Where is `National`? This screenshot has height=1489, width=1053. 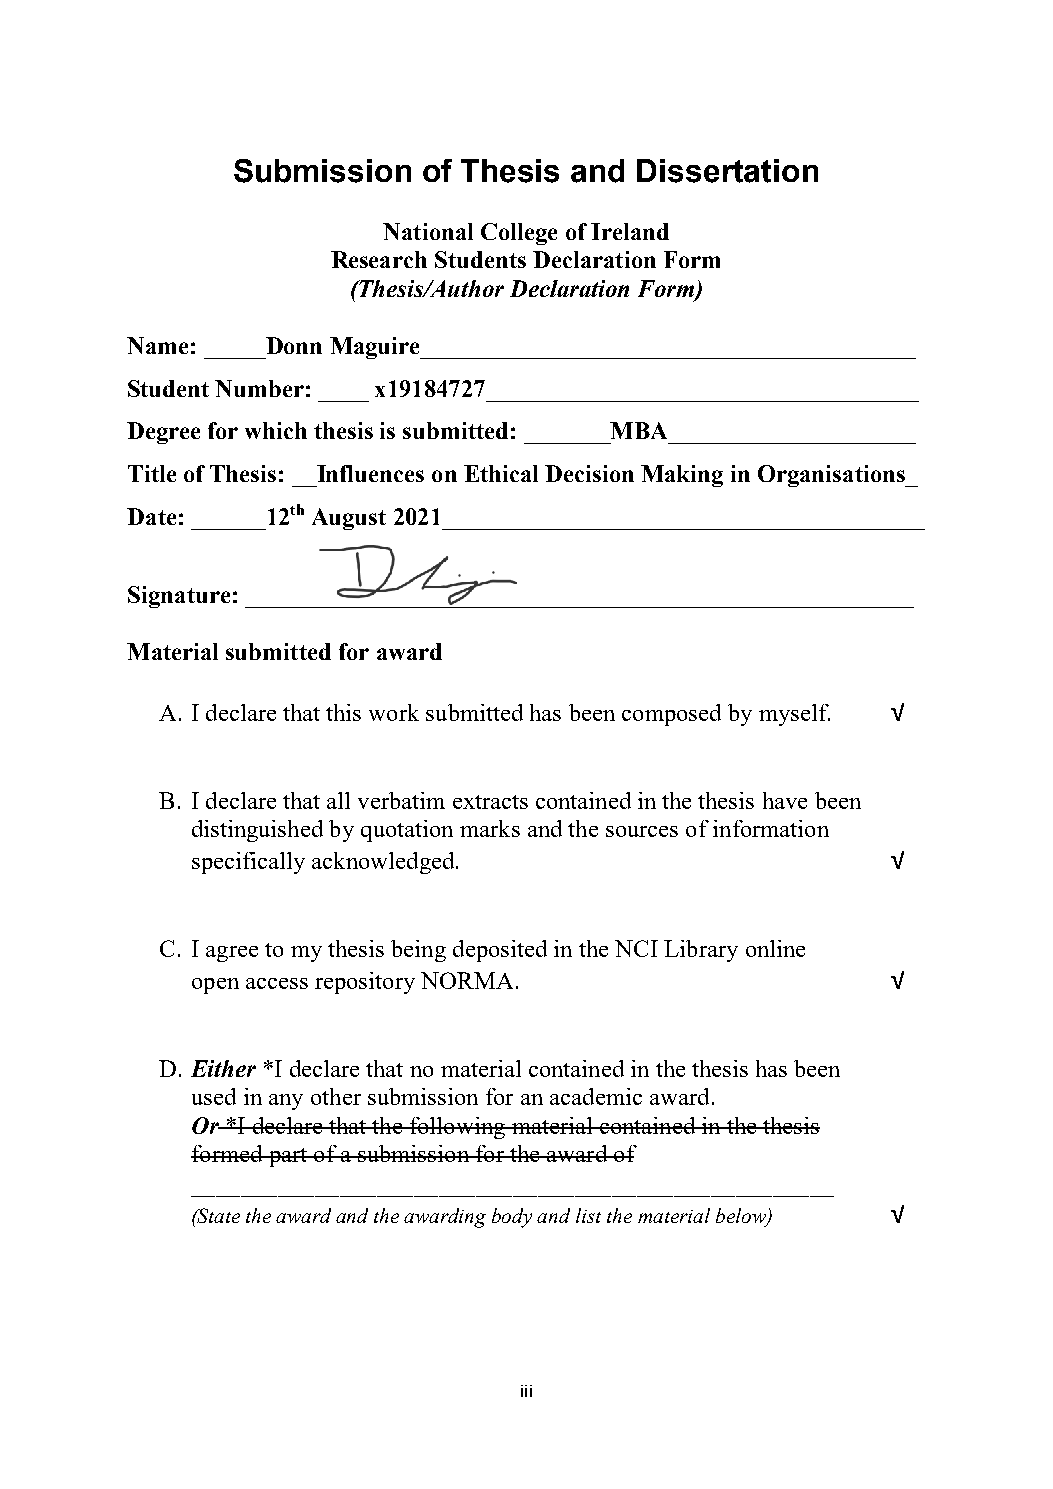 National is located at coordinates (428, 231).
